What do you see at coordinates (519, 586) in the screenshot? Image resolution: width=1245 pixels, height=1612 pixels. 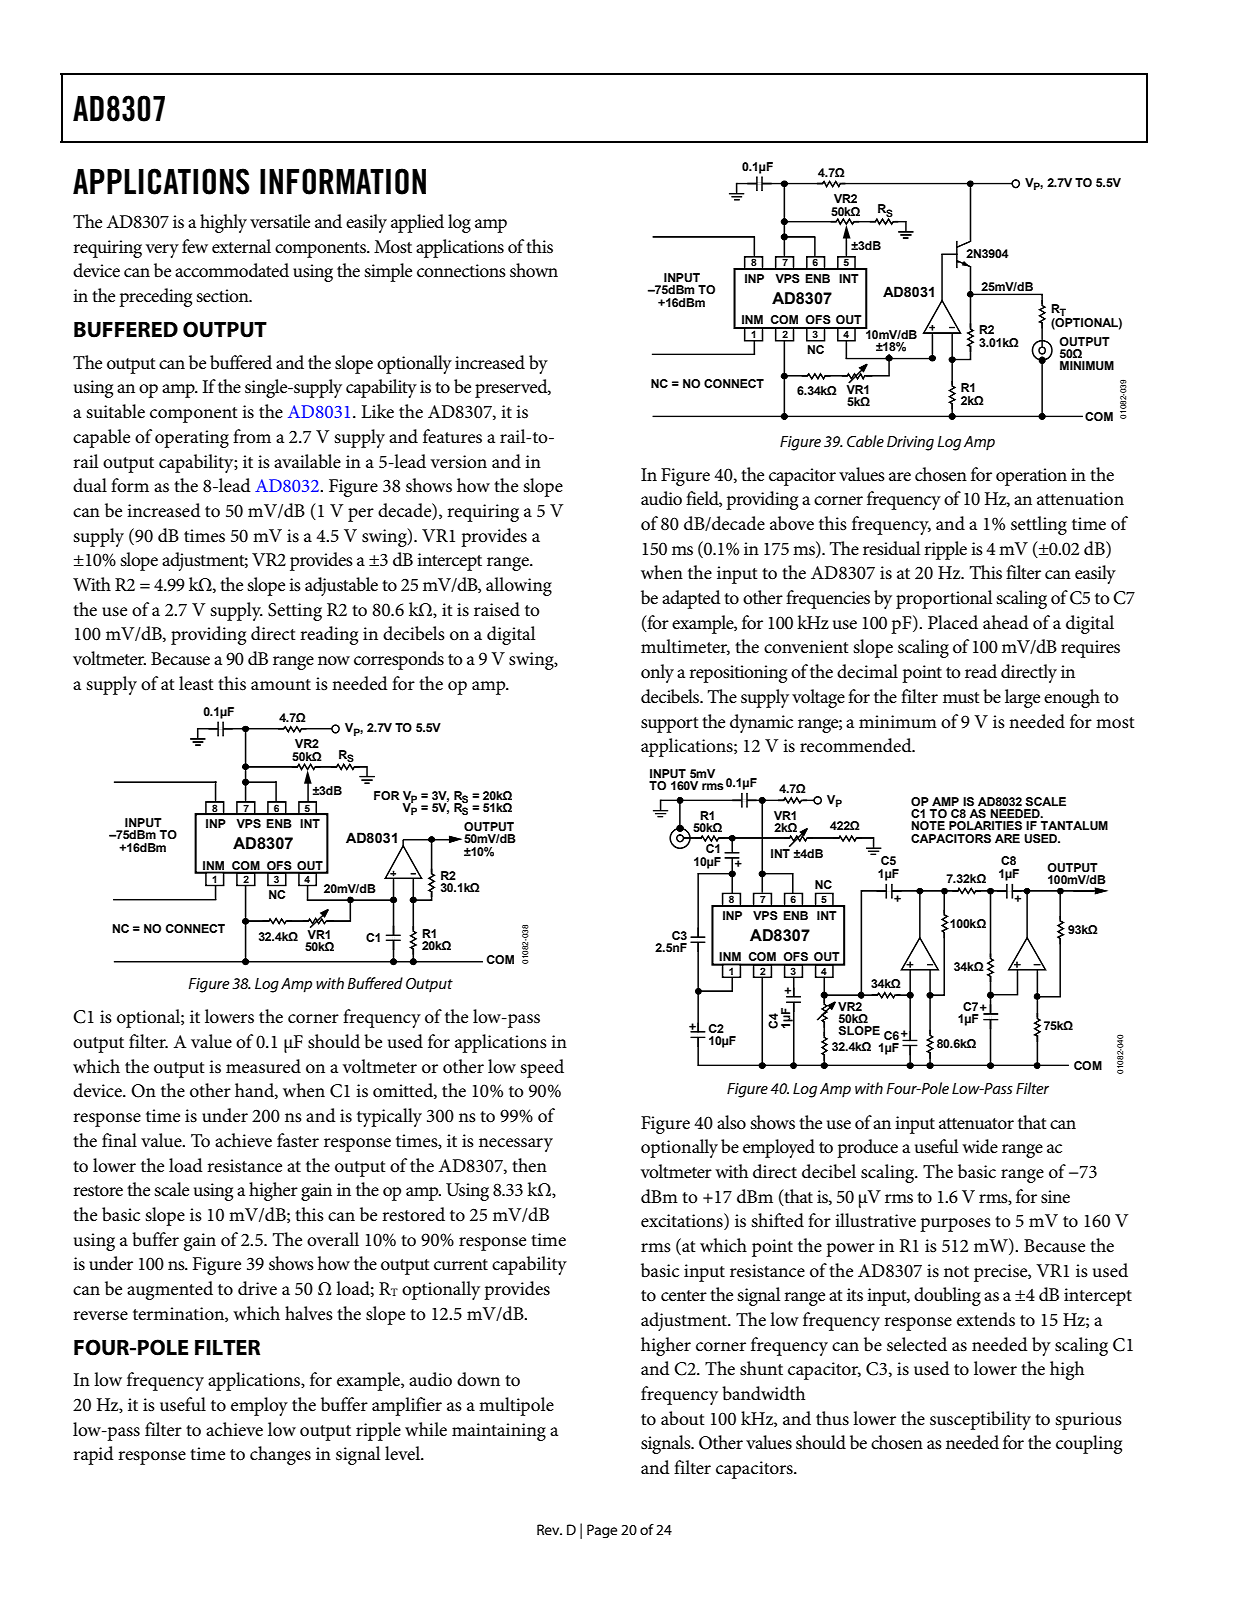 I see `allowing` at bounding box center [519, 586].
